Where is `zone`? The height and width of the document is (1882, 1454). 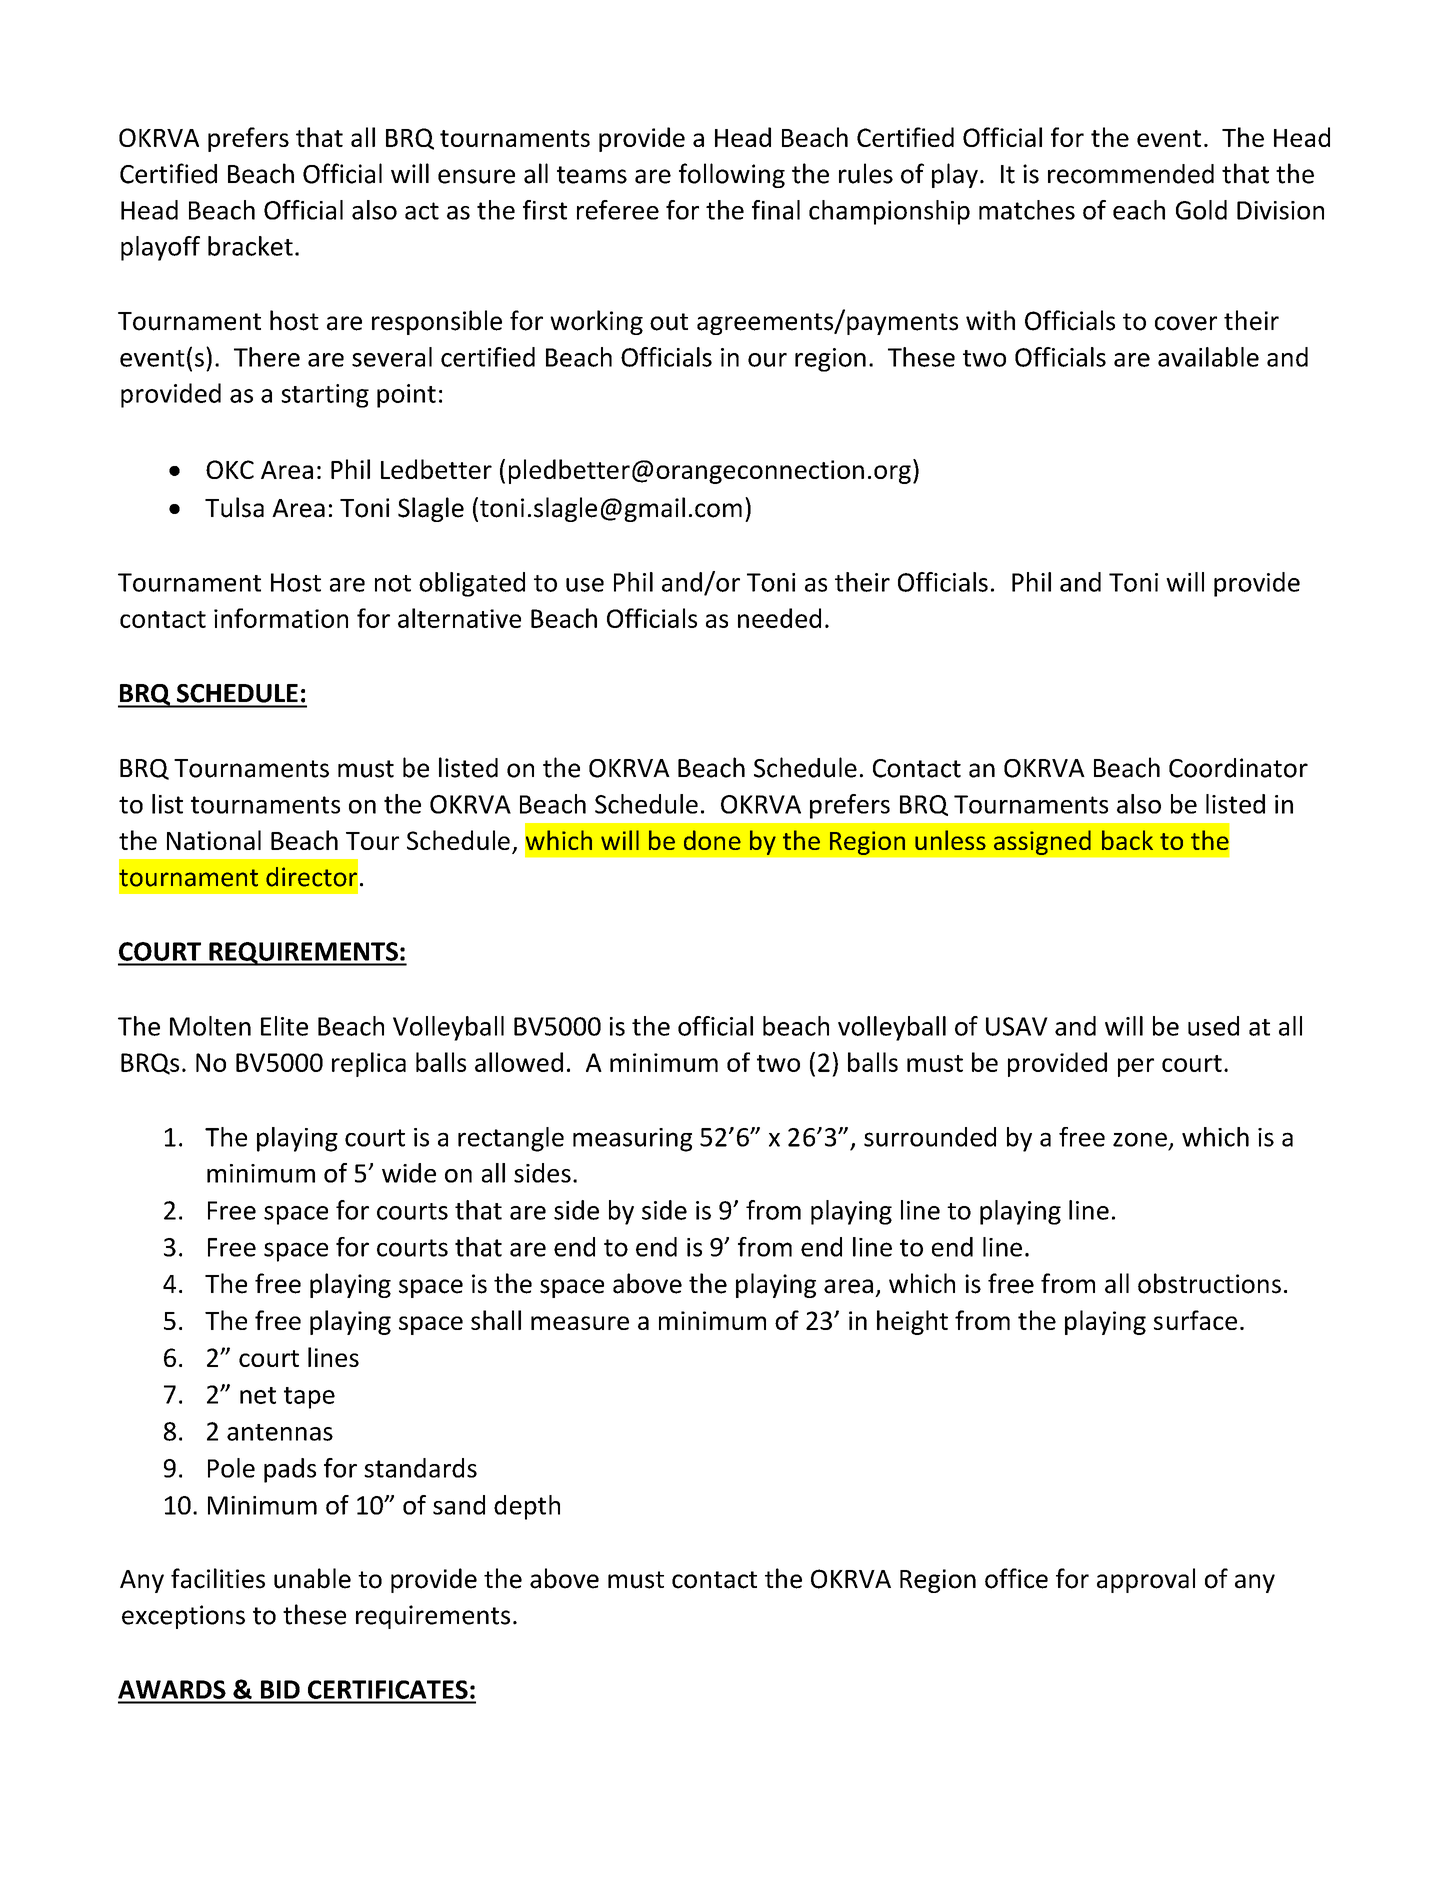 zone is located at coordinates (1140, 1139).
